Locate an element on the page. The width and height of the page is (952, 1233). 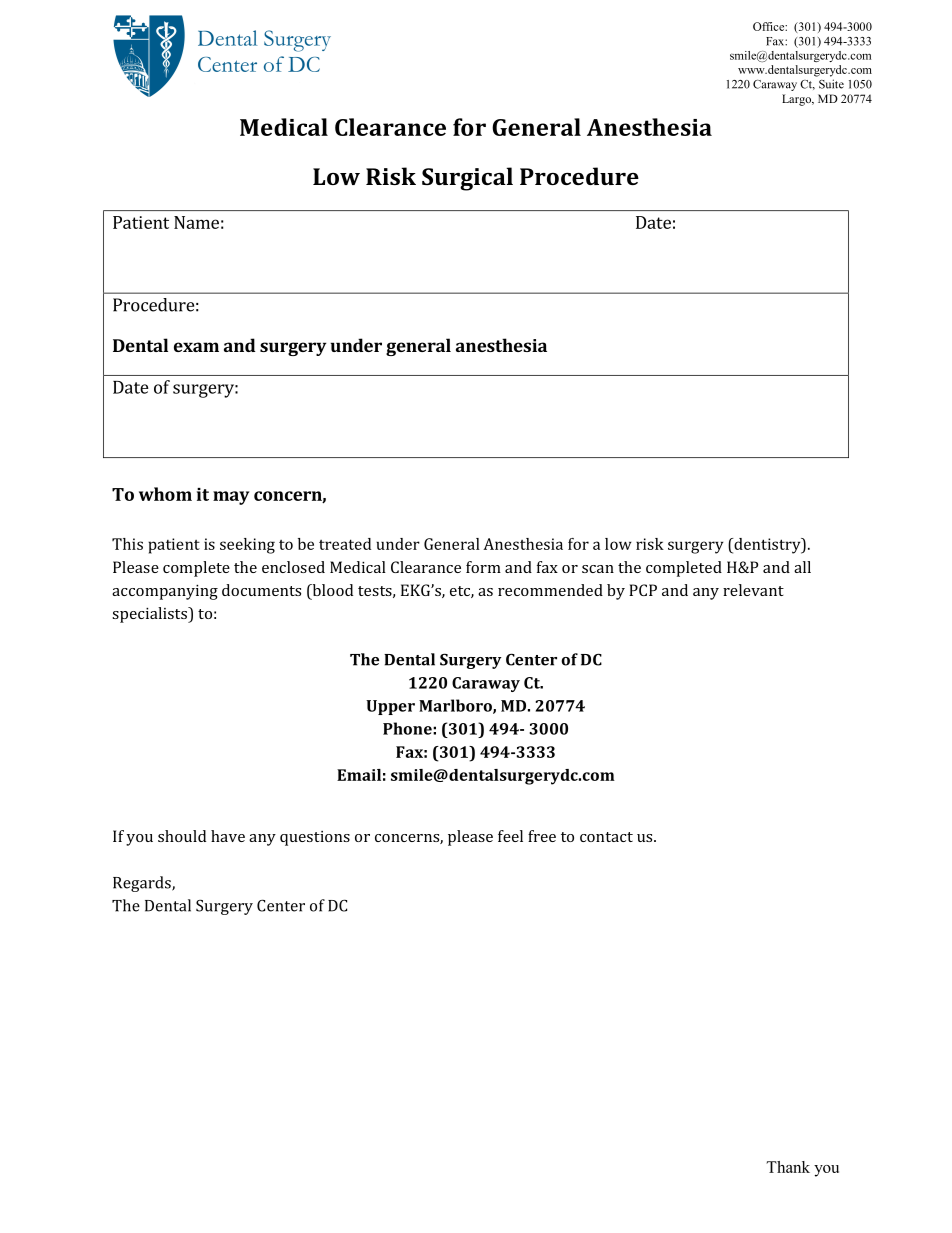
Name is located at coordinates (196, 222).
